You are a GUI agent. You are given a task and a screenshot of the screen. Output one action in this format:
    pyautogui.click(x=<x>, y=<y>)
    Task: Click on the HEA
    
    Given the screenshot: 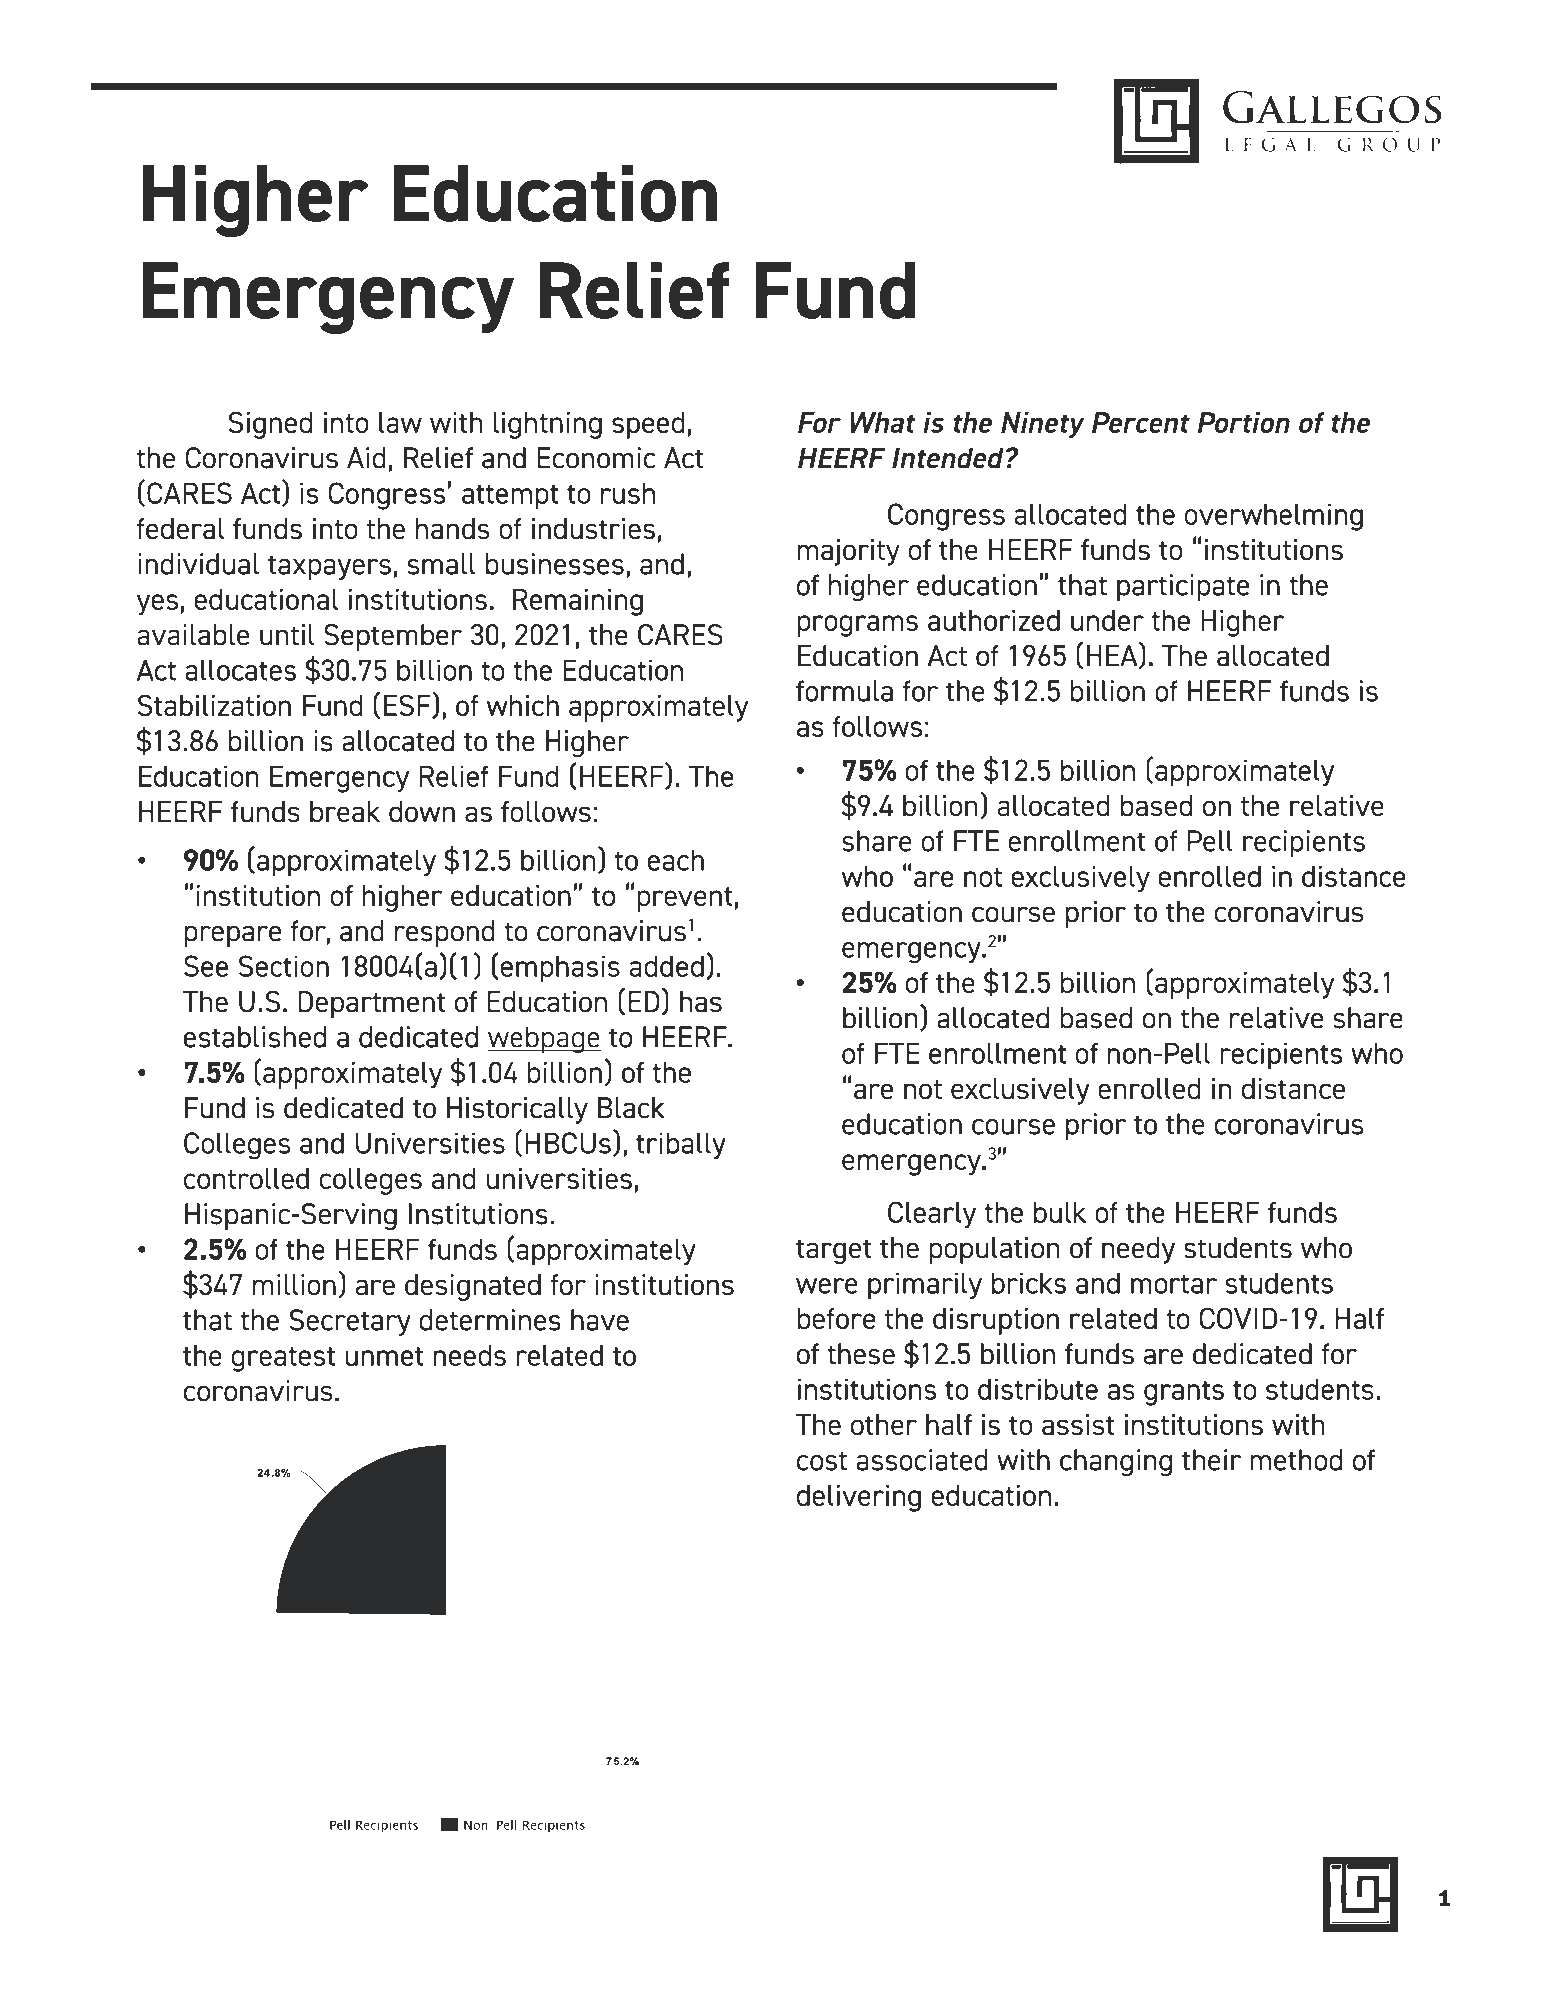 What is the action you would take?
    pyautogui.click(x=1113, y=656)
